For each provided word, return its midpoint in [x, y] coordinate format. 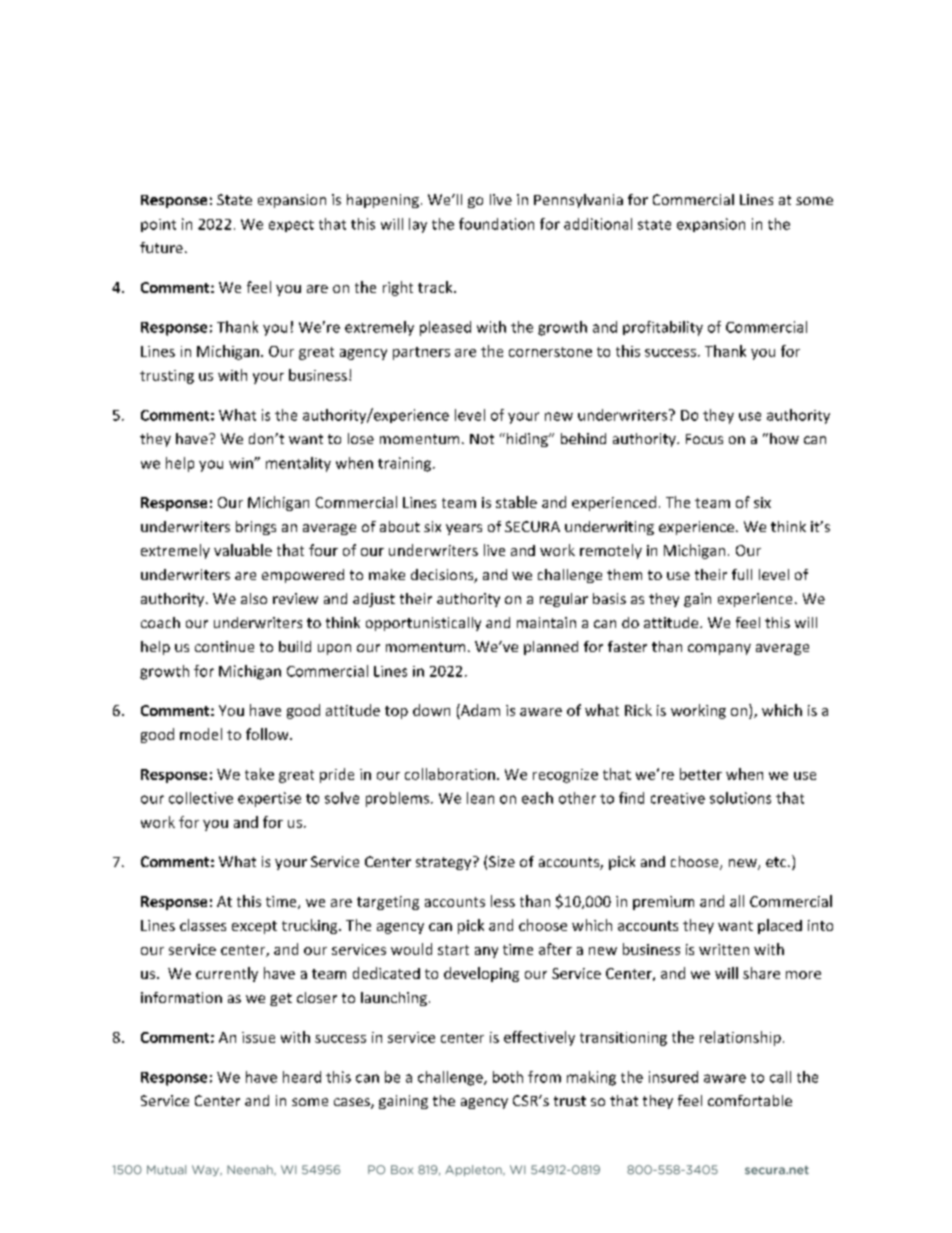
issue [258, 1037]
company [719, 649]
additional [598, 224]
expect [291, 226]
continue [224, 646]
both [508, 1077]
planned [551, 648]
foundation [496, 224]
